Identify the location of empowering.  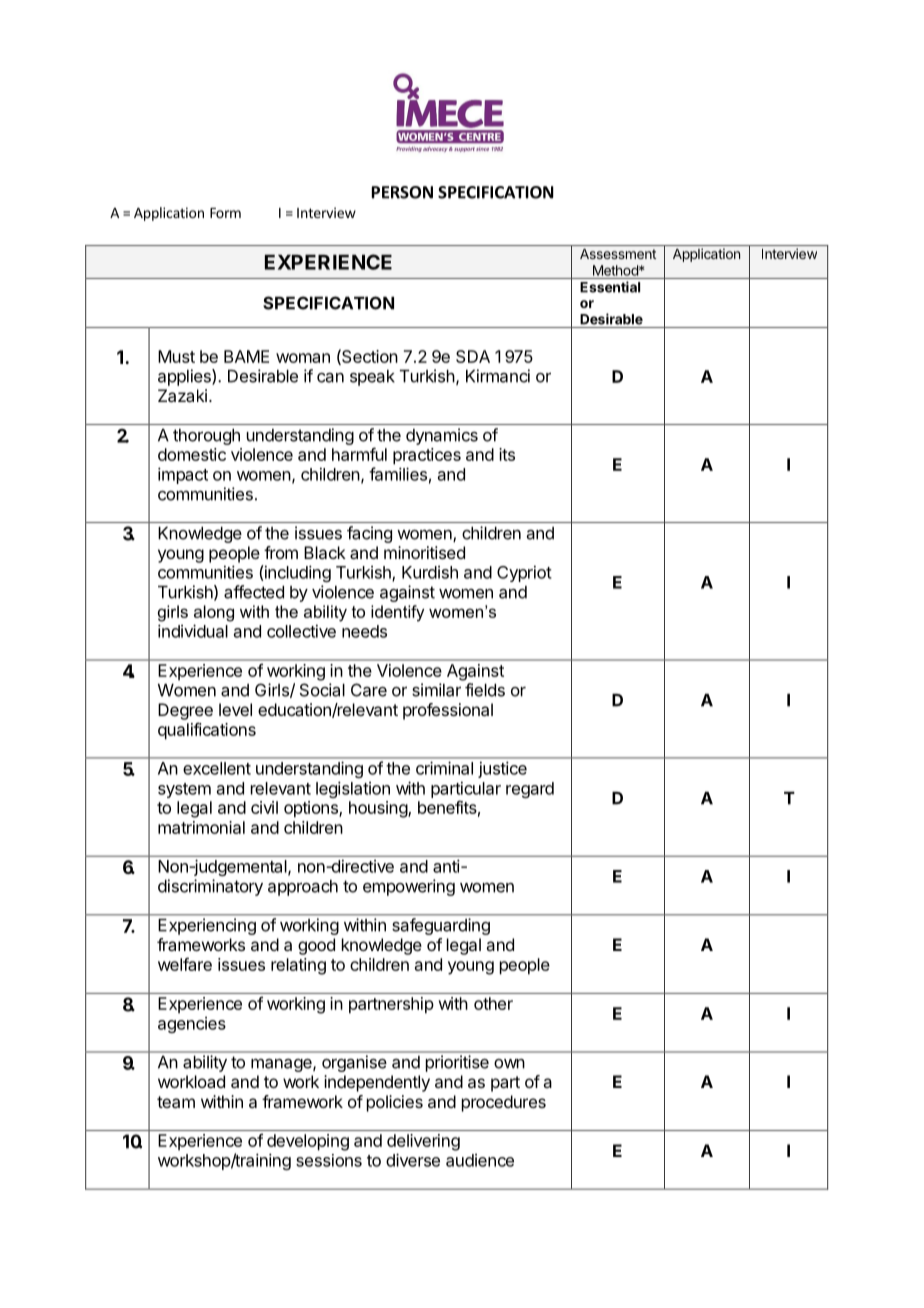
(409, 887).
